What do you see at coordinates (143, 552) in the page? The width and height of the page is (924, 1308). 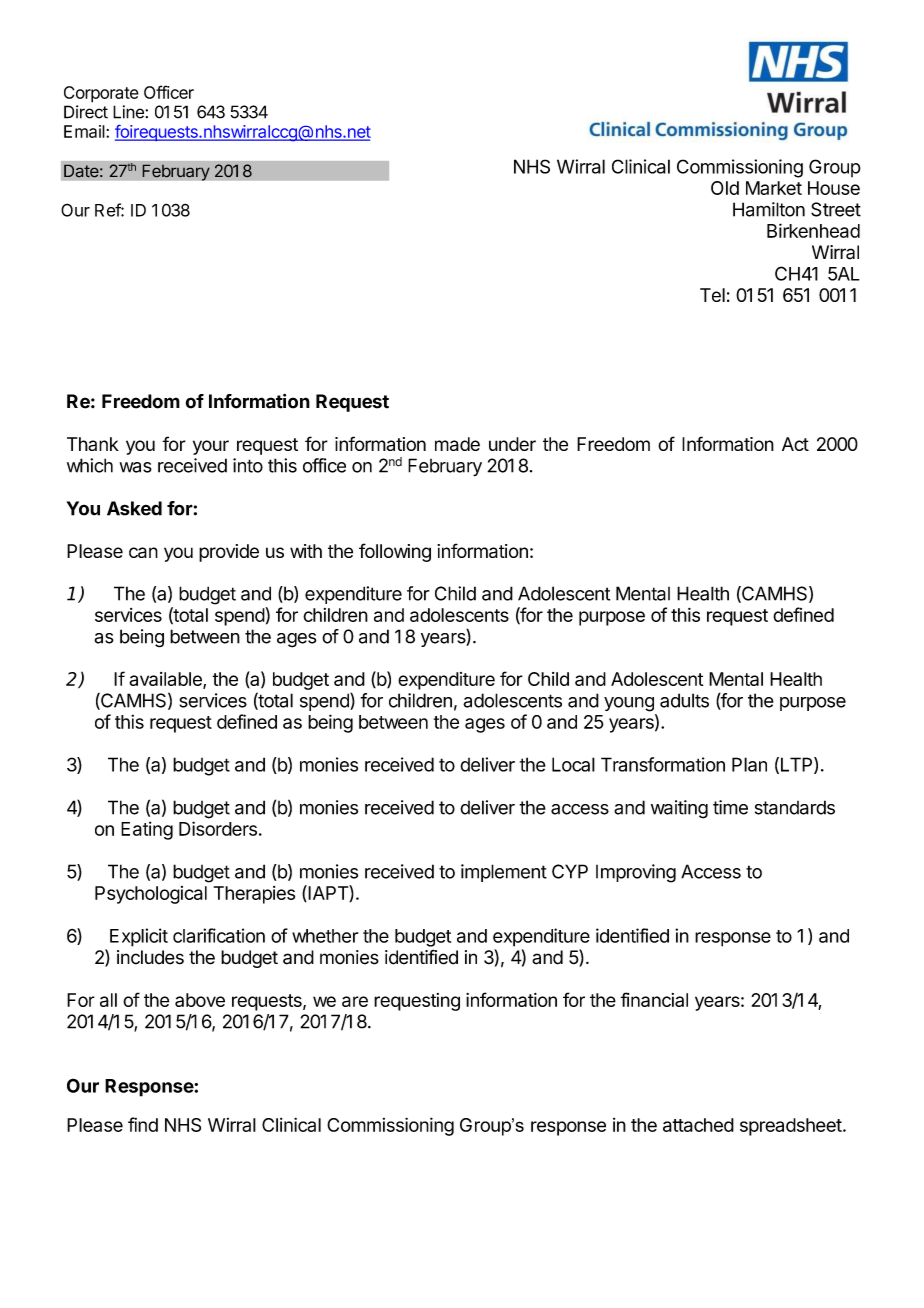 I see `can` at bounding box center [143, 552].
